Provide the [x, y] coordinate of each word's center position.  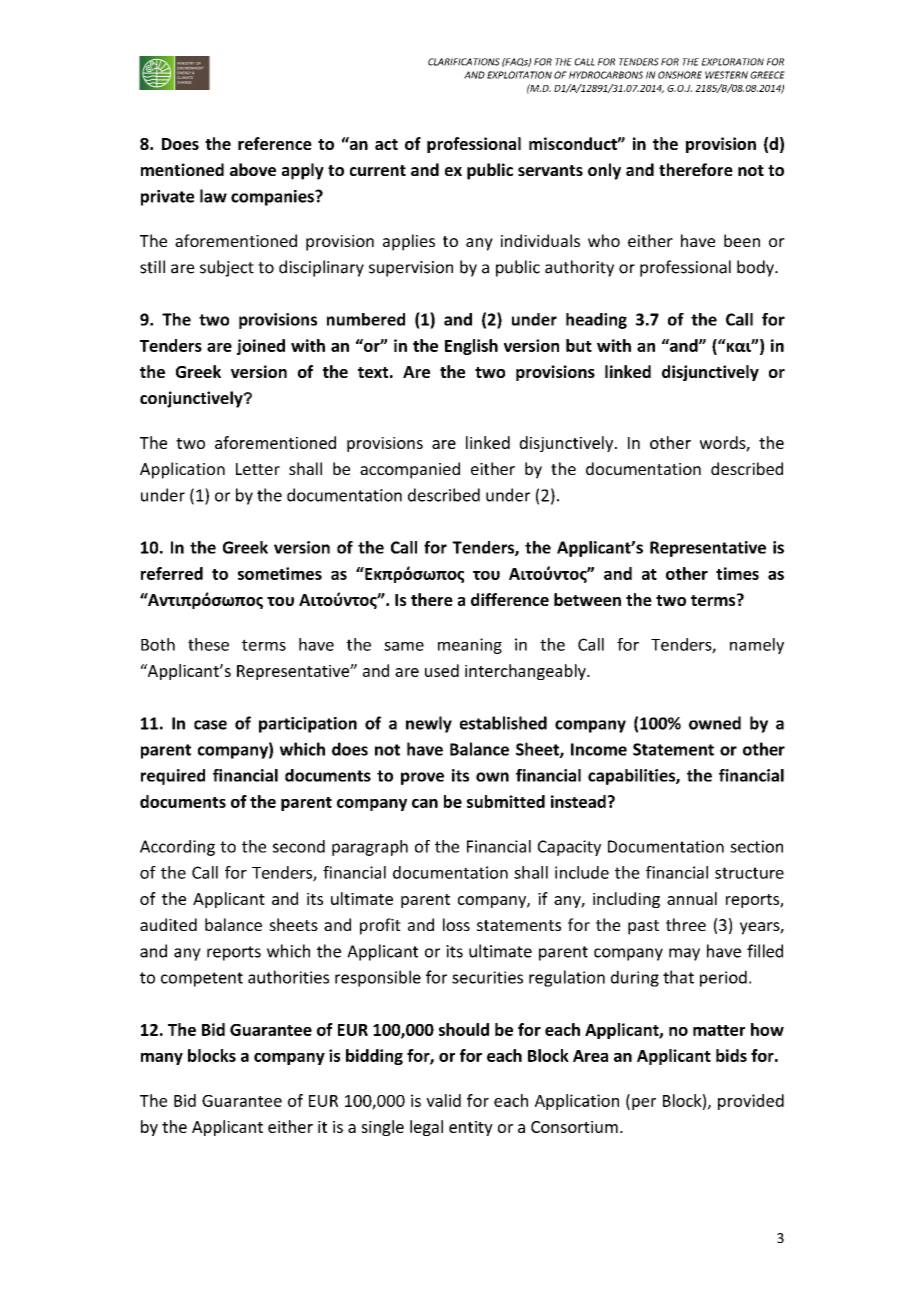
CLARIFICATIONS [464, 62]
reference [275, 143]
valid [443, 1100]
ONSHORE [680, 75]
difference [510, 599]
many [162, 1059]
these [208, 644]
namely [757, 646]
